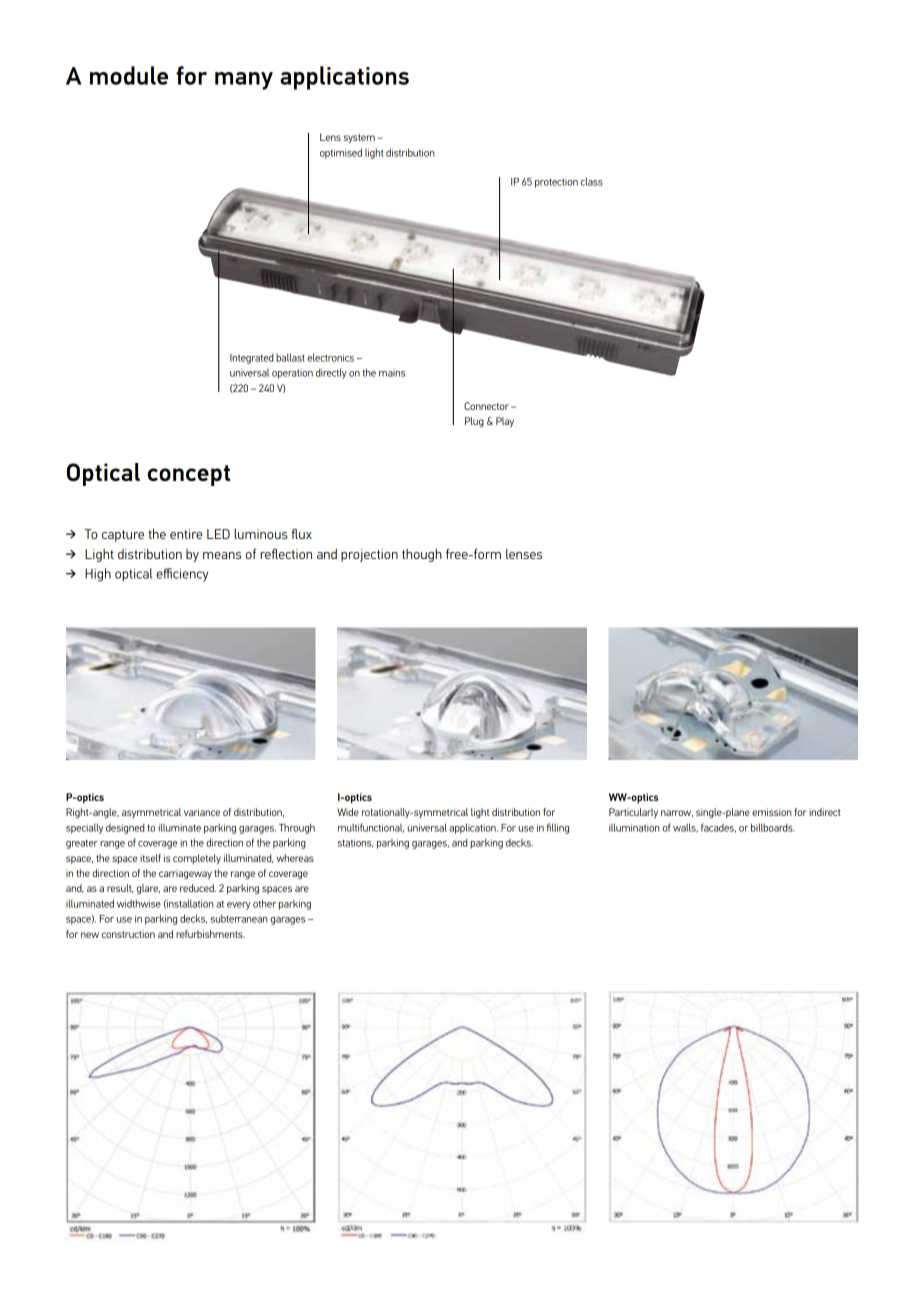 Image resolution: width=924 pixels, height=1308 pixels. I want to click on widthwise, so click(139, 903).
